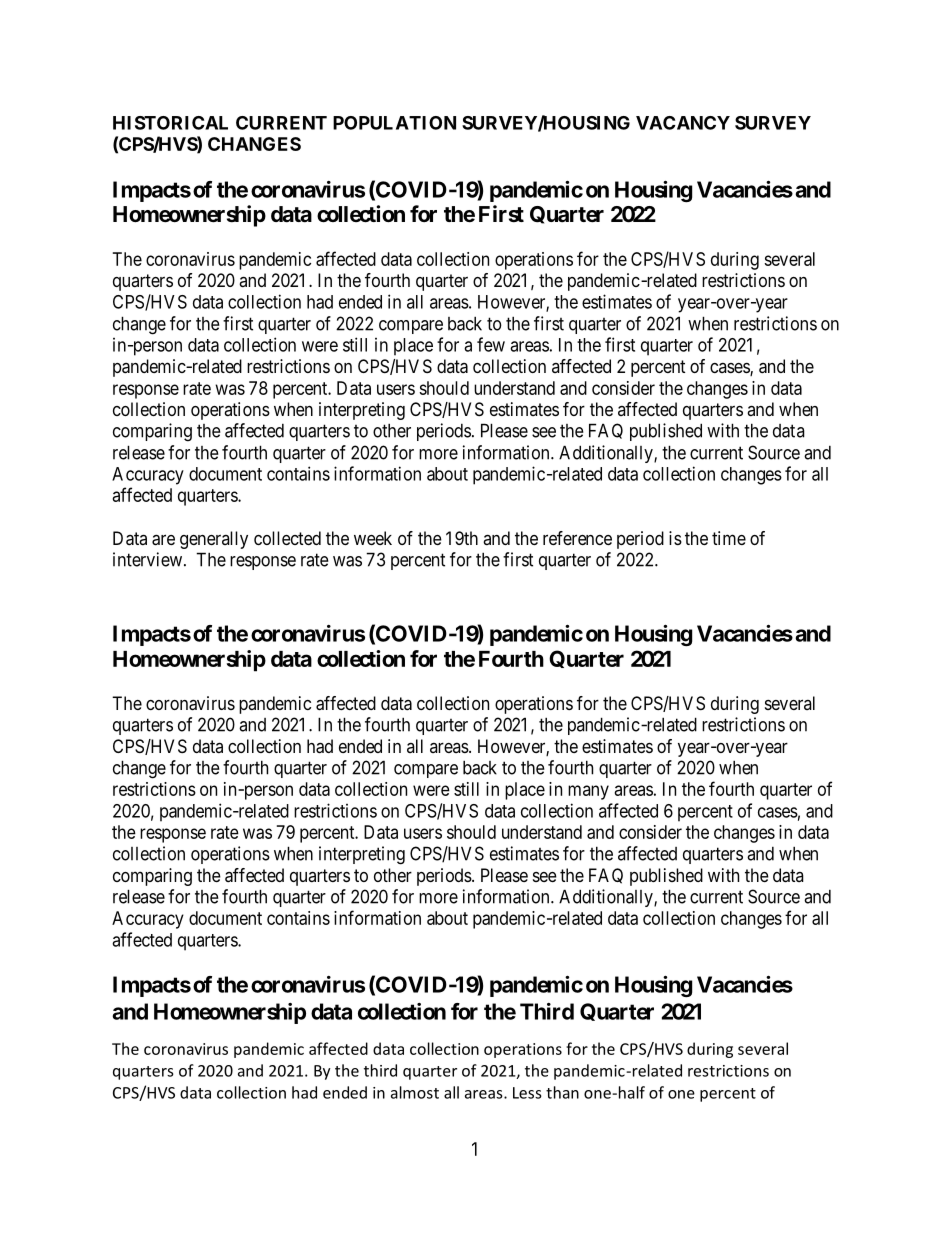  What do you see at coordinates (170, 123) in the page?
I see `HISTORICAL` at bounding box center [170, 123].
